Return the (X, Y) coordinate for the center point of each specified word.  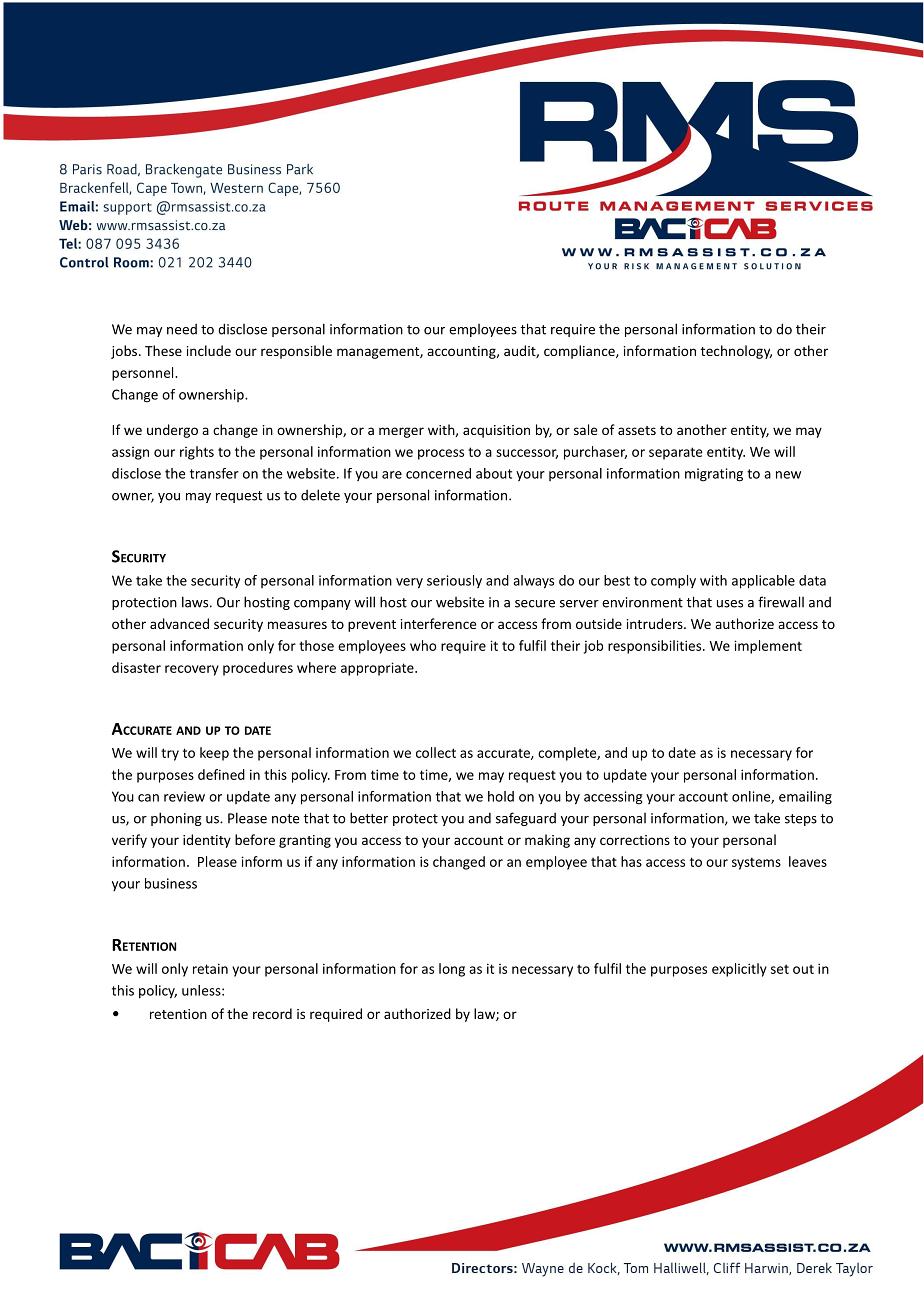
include (209, 350)
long (452, 970)
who (423, 645)
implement (768, 647)
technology (736, 352)
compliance (580, 352)
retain (210, 968)
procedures (258, 669)
